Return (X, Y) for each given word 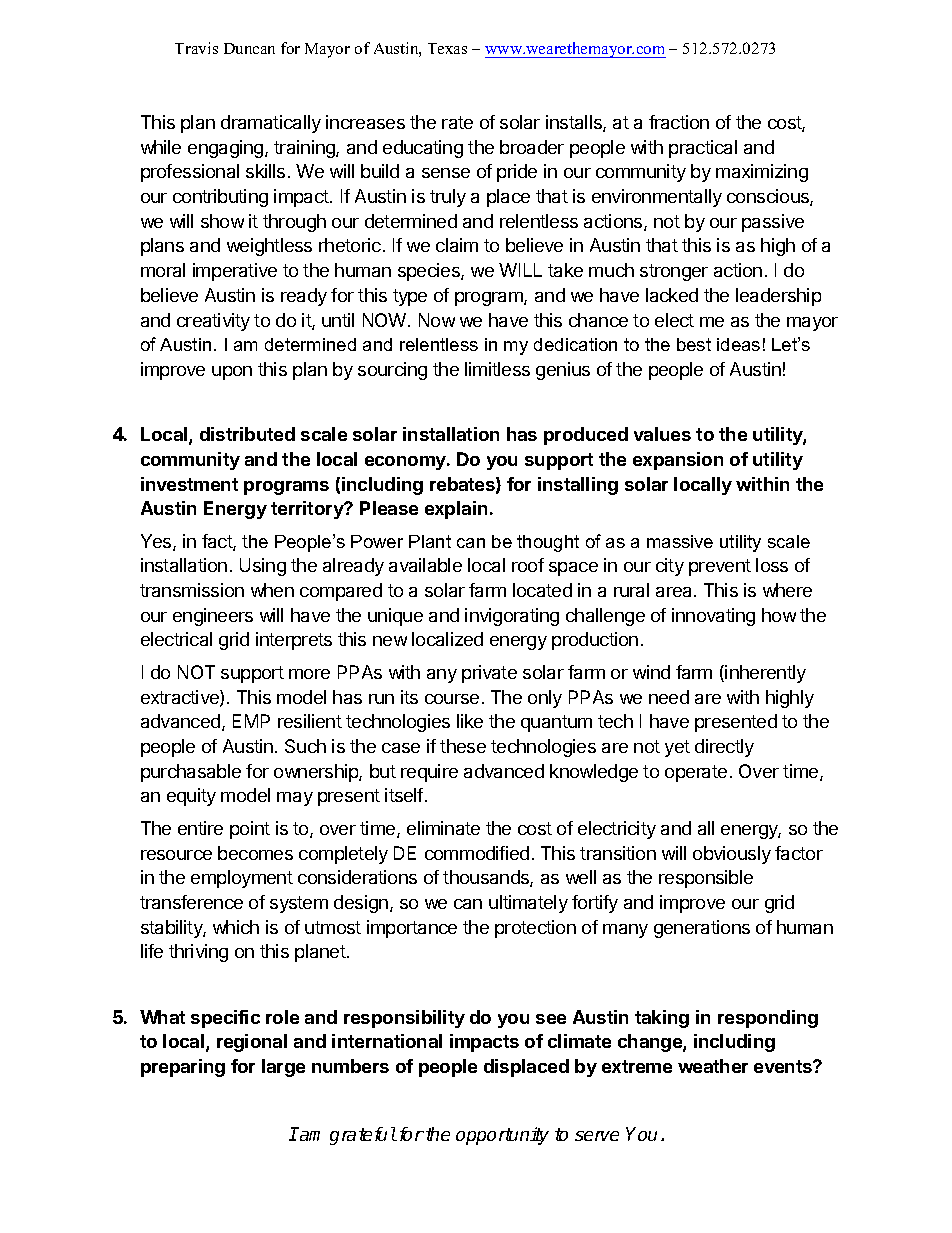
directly (724, 748)
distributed (247, 434)
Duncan (249, 48)
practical (703, 149)
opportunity (502, 1136)
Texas (447, 48)
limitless (497, 369)
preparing (183, 1068)
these (463, 746)
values (662, 434)
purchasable (191, 773)
